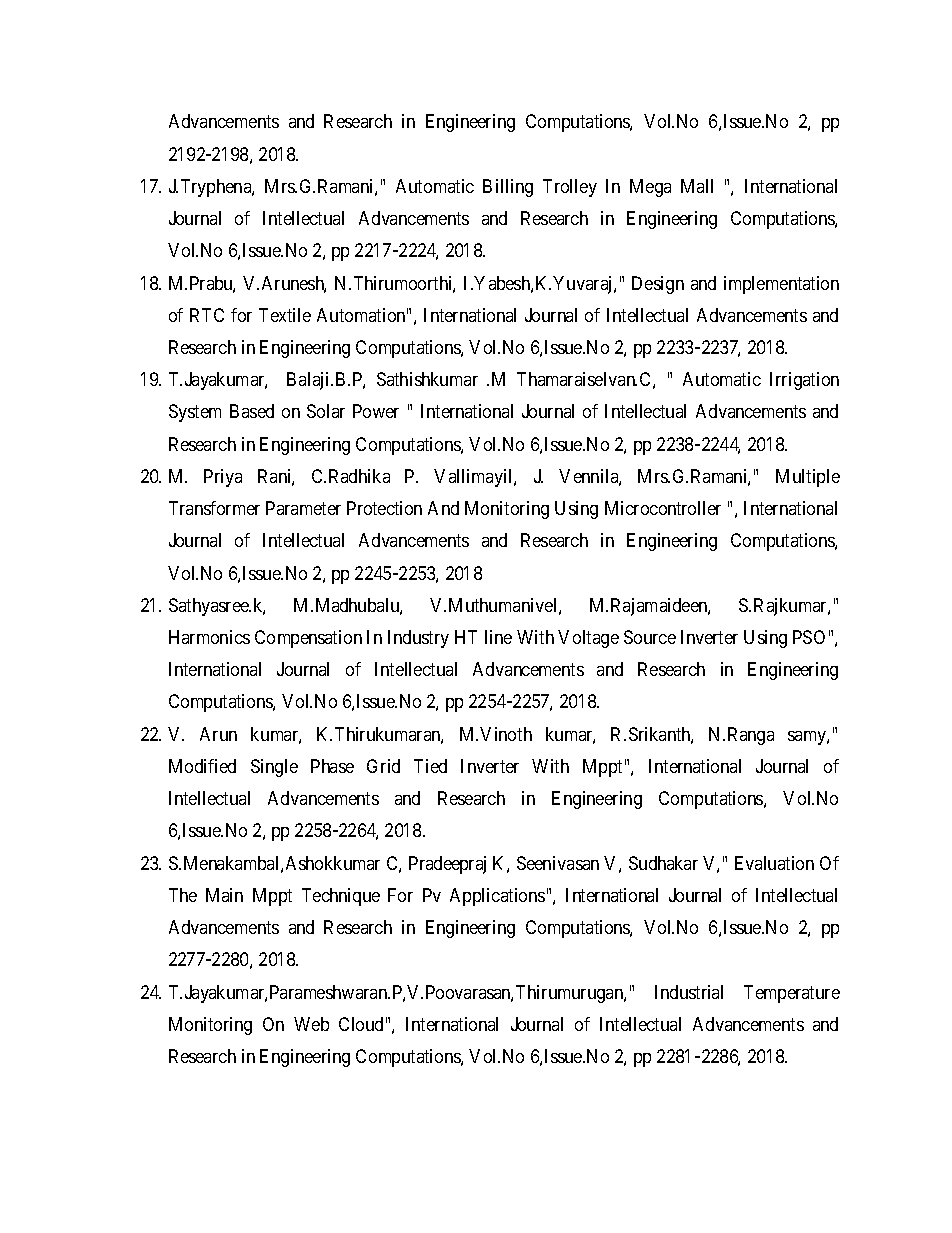 Image resolution: width=952 pixels, height=1233 pixels. Describe the element at coordinates (376, 411) in the document. I see `Power` at that location.
